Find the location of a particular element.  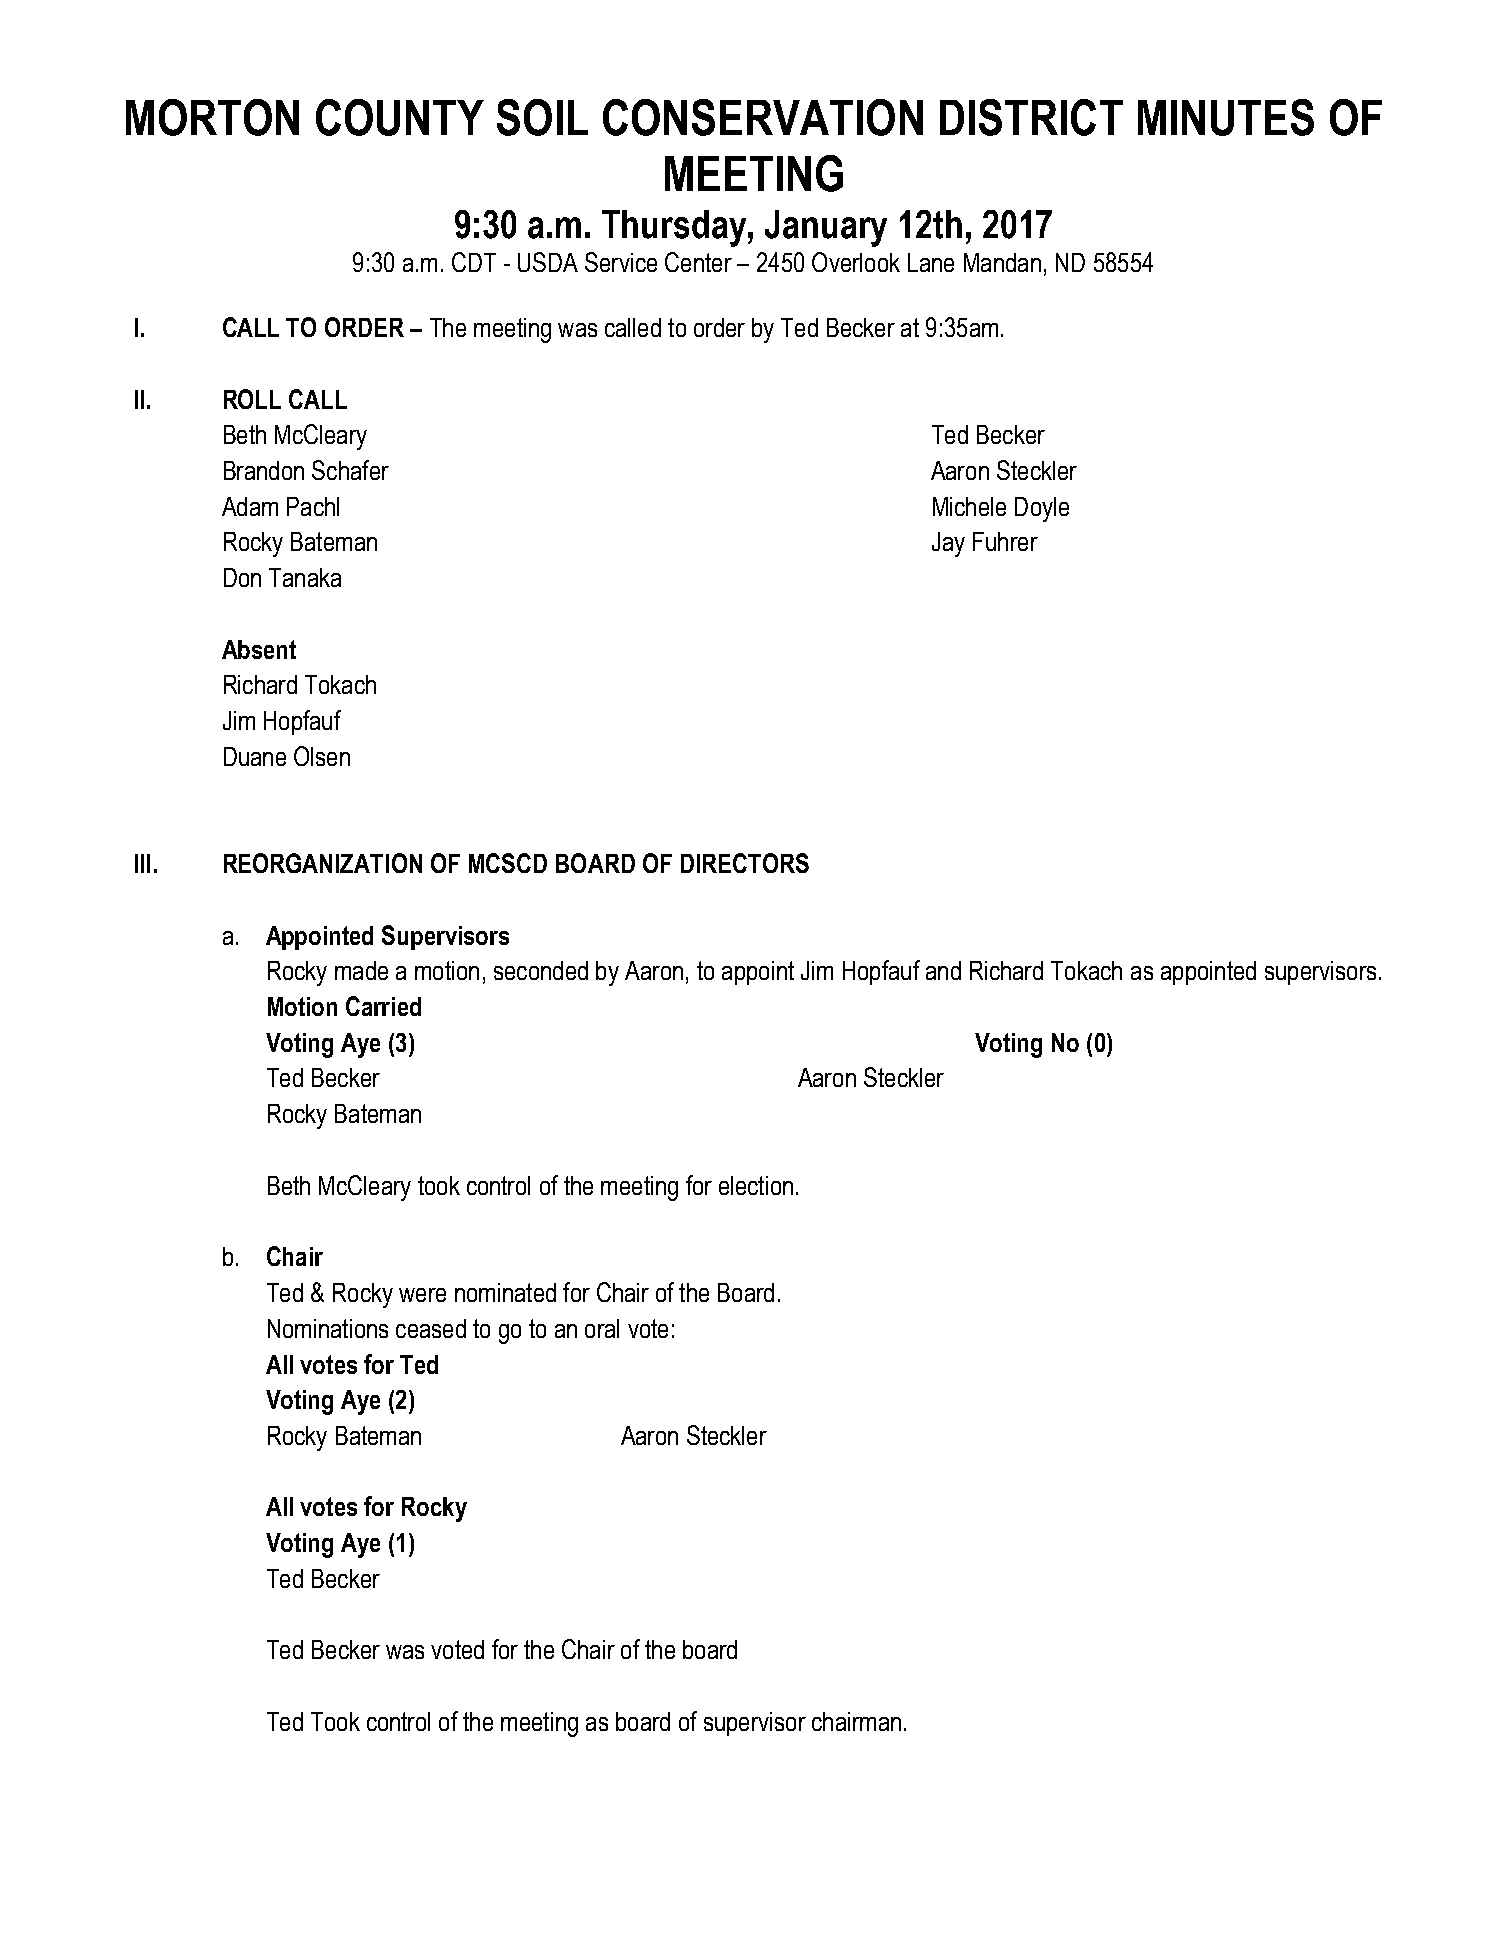

REORGANIZATION is located at coordinates (323, 863).
